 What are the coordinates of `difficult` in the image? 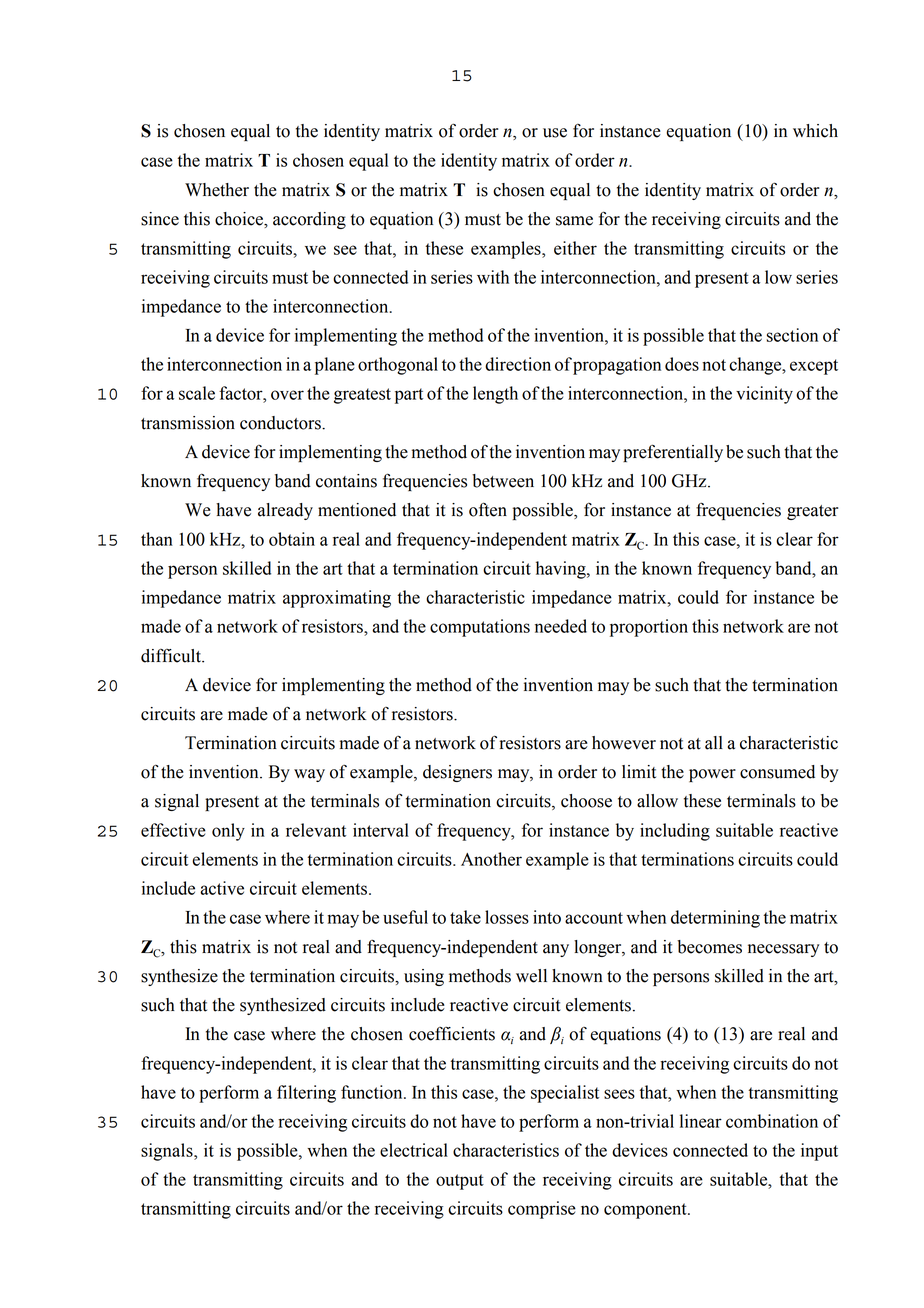 It's located at (172, 656).
